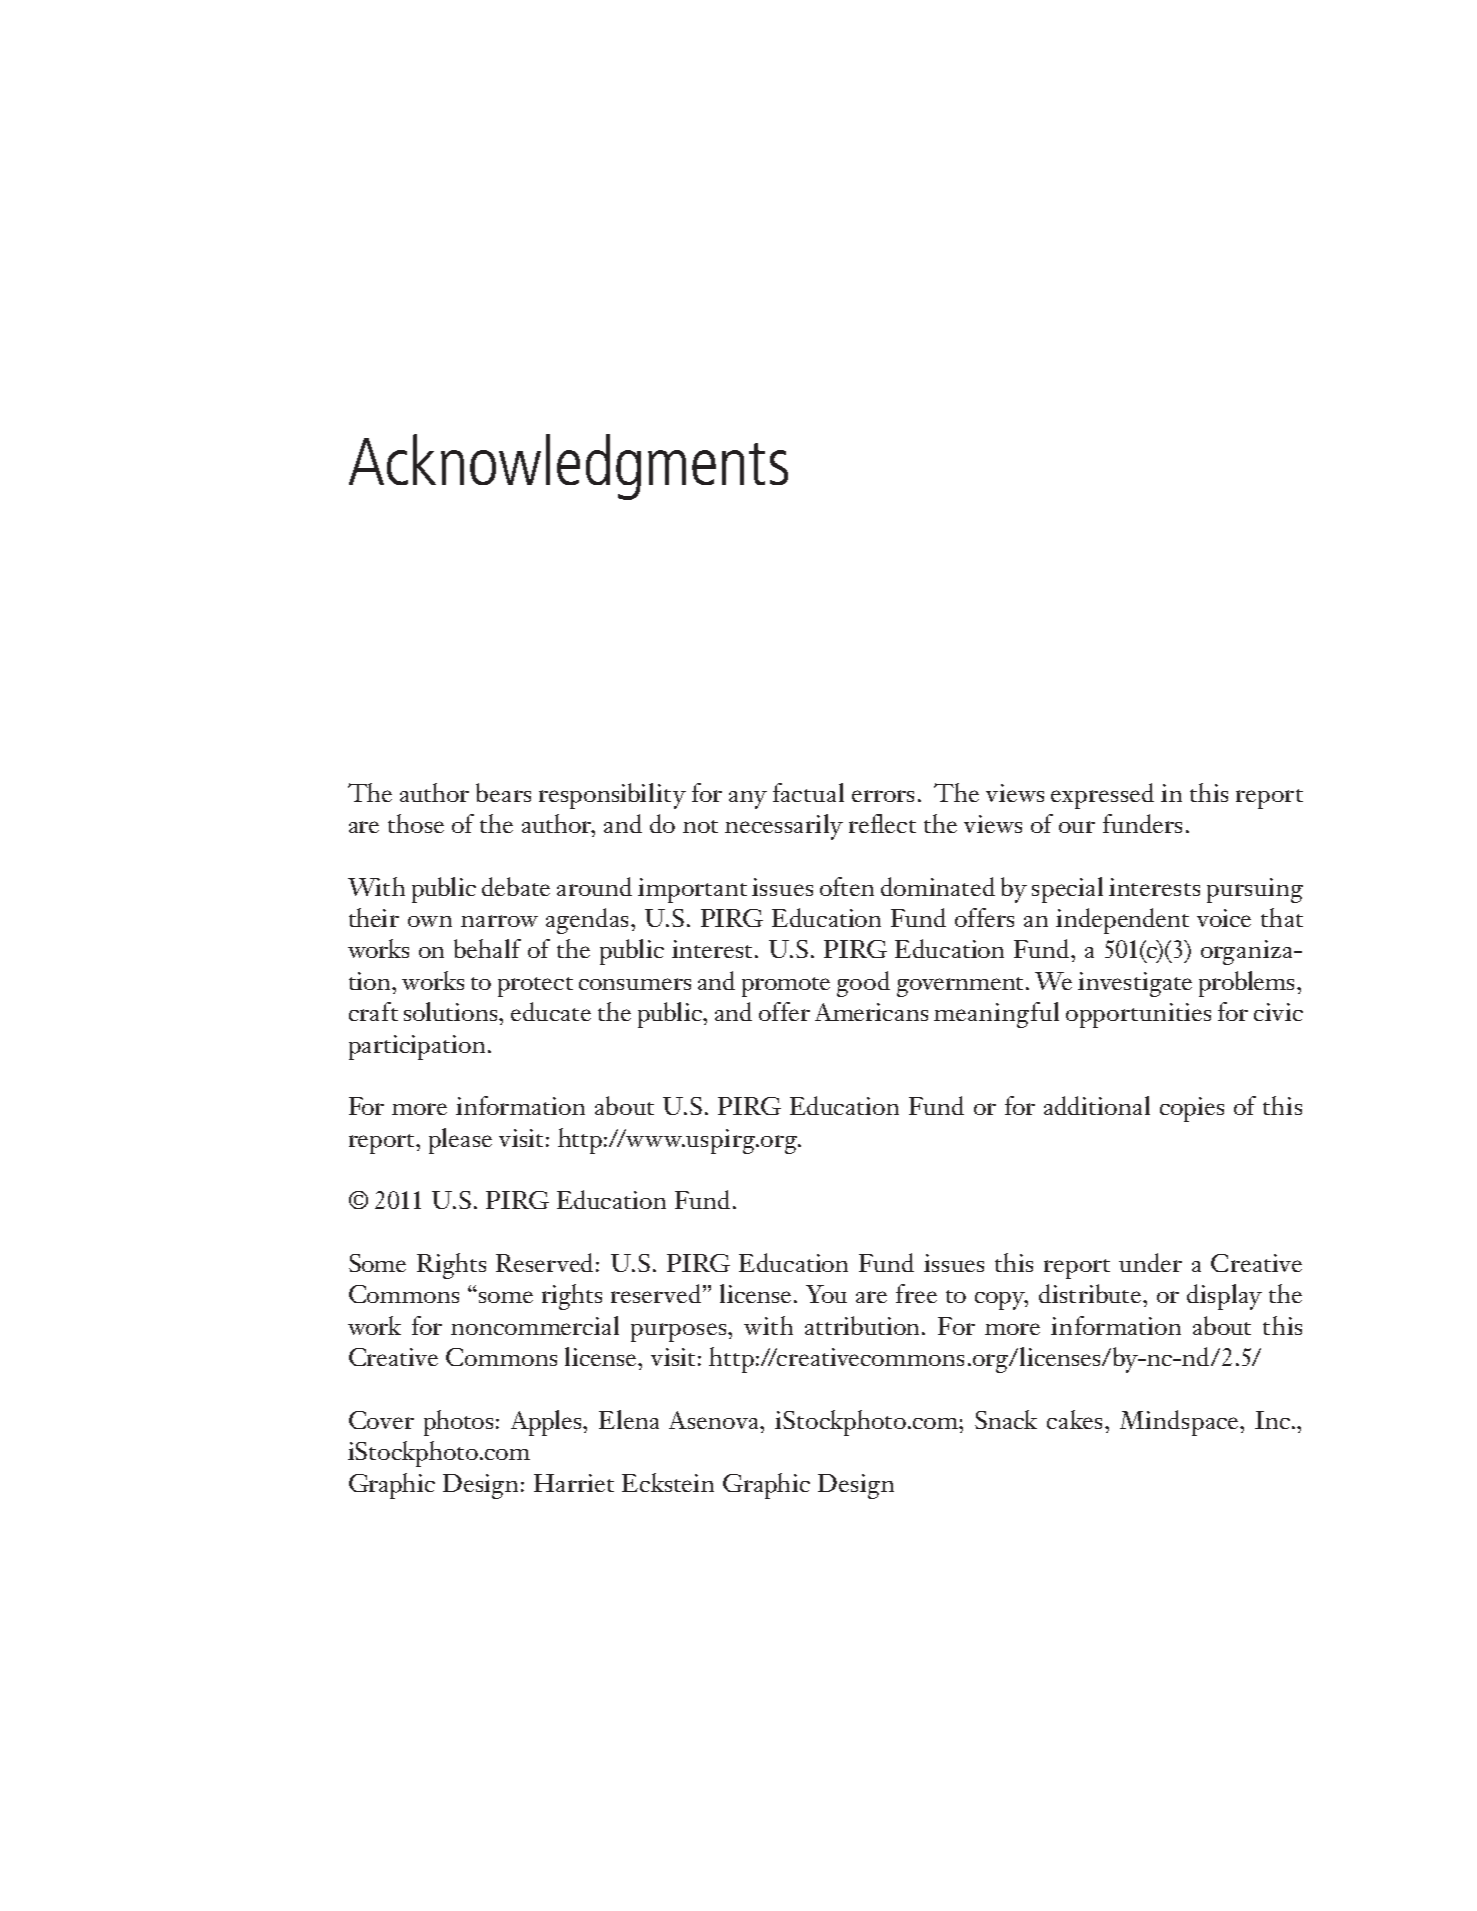  What do you see at coordinates (883, 796) in the document?
I see `errors` at bounding box center [883, 796].
